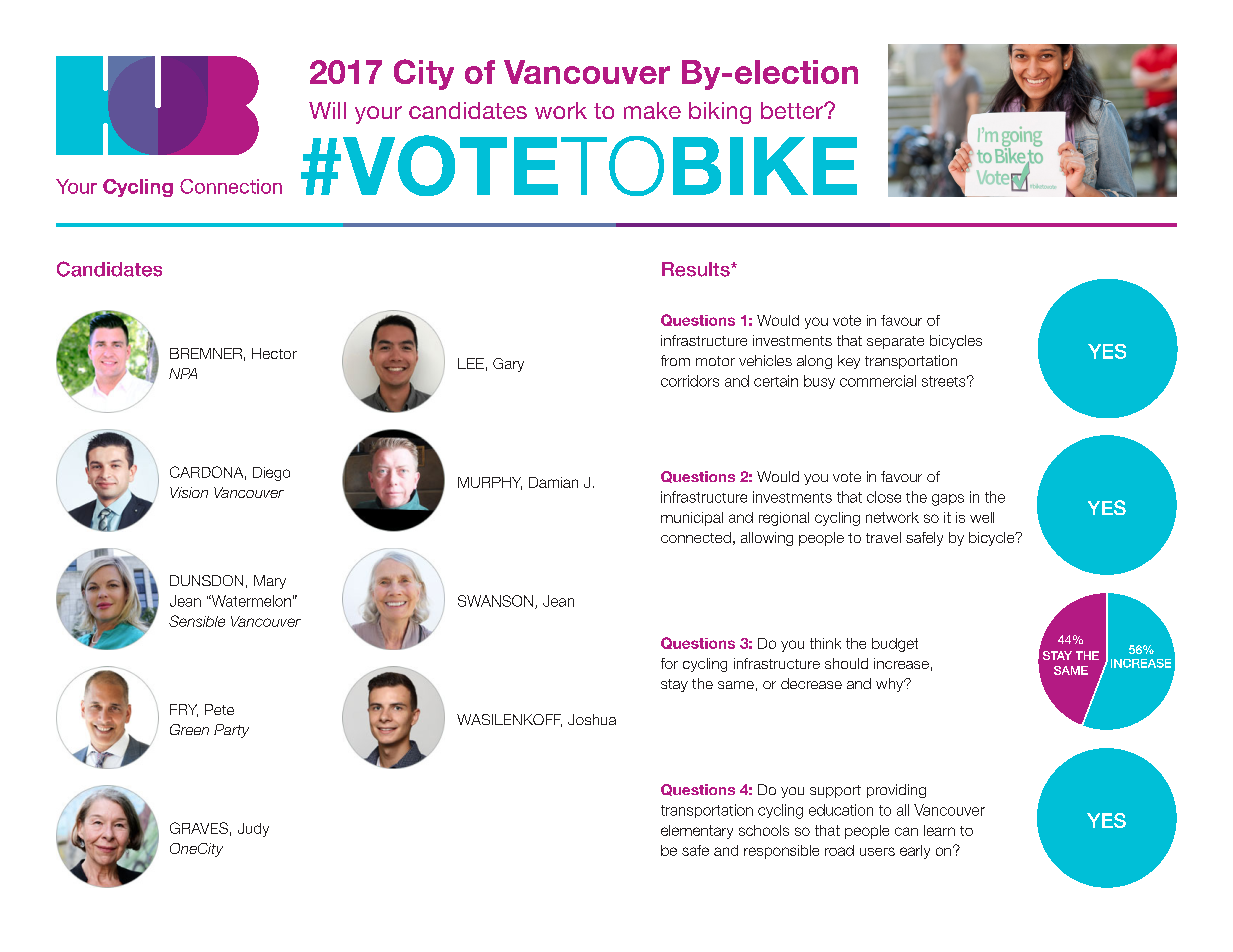  Describe the element at coordinates (697, 269) in the screenshot. I see `Results` at that location.
